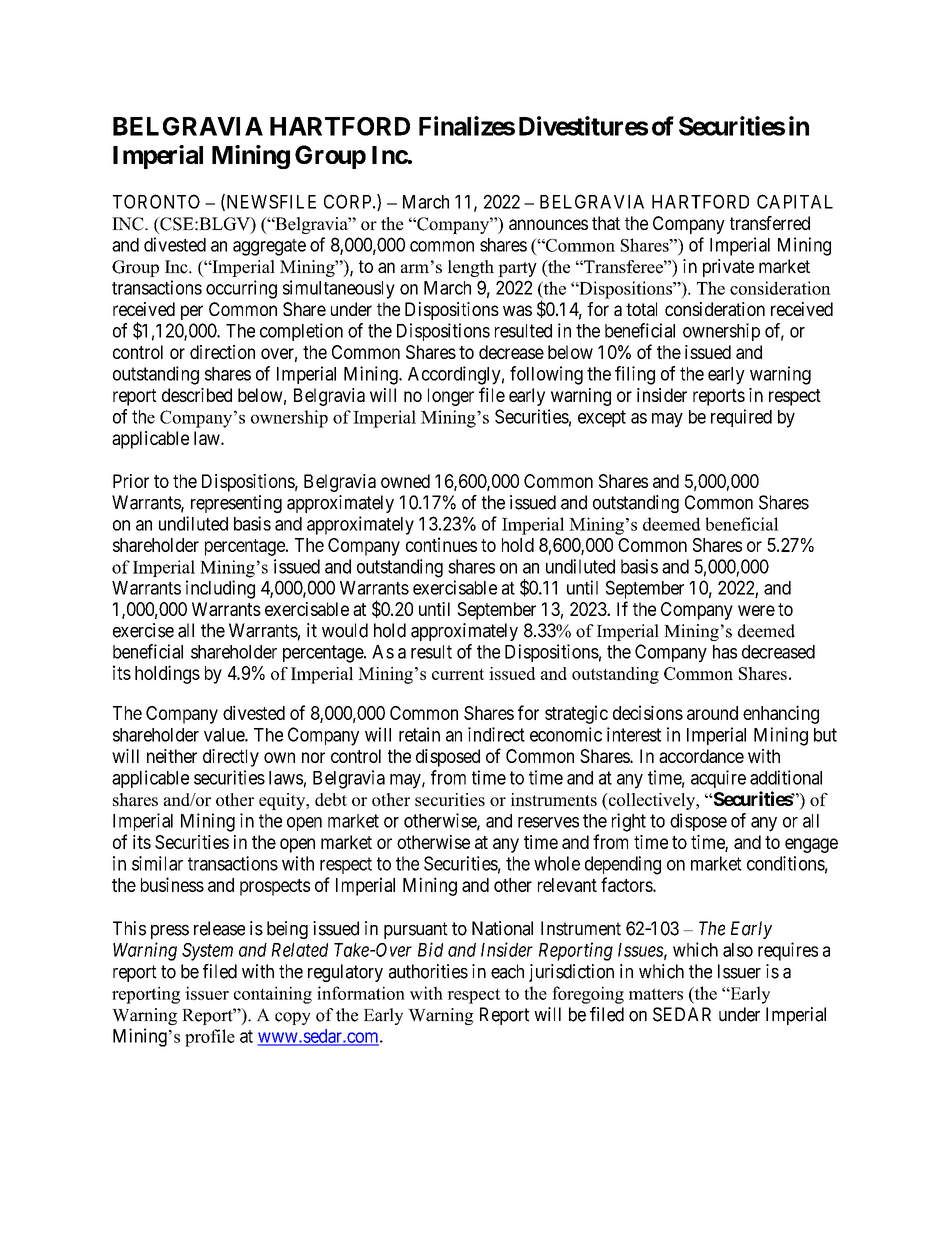  Describe the element at coordinates (507, 971) in the document. I see `each` at that location.
